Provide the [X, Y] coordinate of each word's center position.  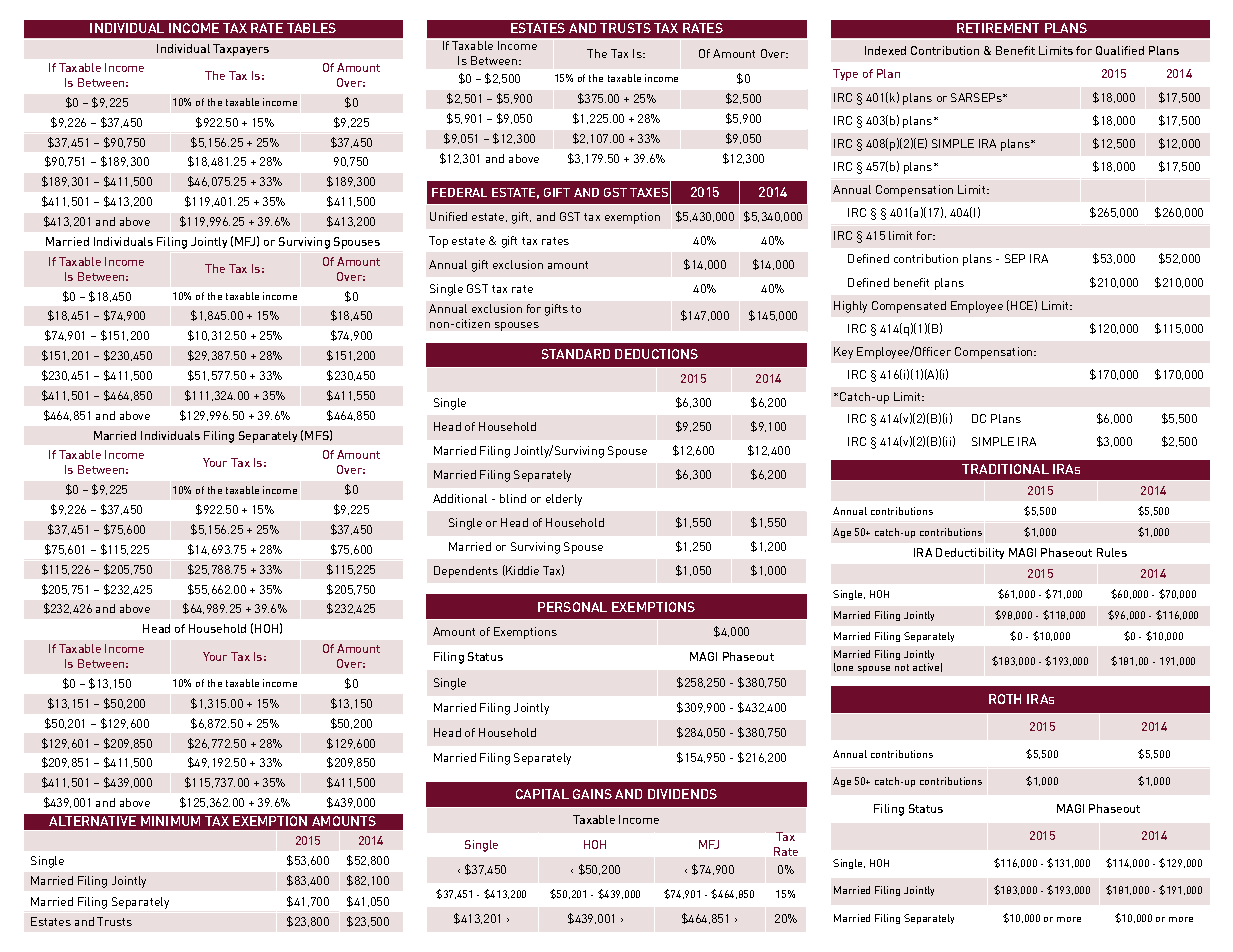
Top [438, 242]
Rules [1112, 552]
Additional [460, 498]
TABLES [311, 28]
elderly [564, 500]
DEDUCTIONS [656, 354]
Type [845, 75]
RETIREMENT [998, 28]
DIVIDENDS [682, 794]
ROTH [1005, 699]
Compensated [909, 307]
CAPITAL [542, 794]
